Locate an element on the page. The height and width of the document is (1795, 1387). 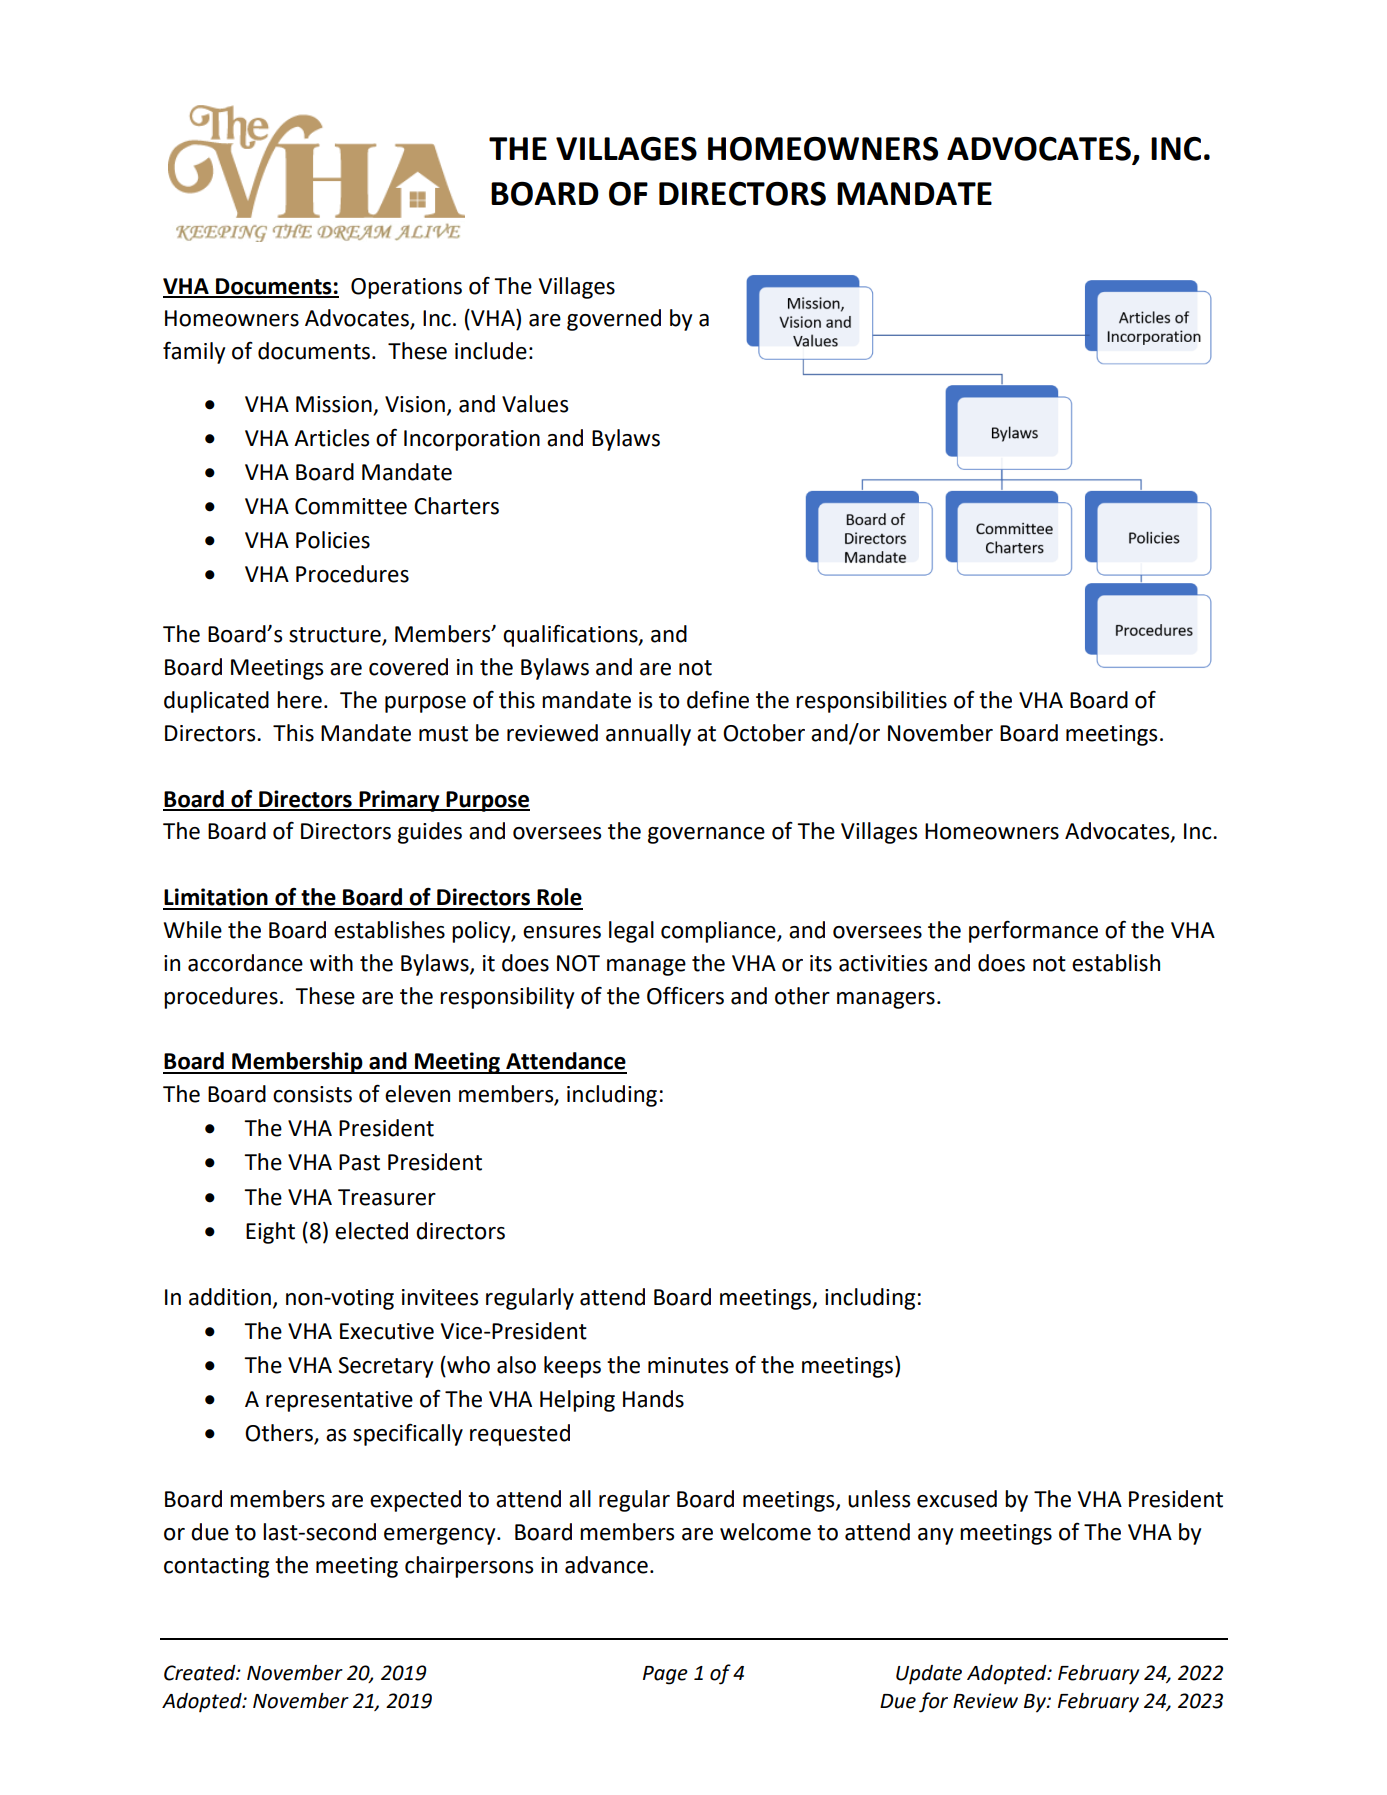
contacting is located at coordinates (216, 1567).
